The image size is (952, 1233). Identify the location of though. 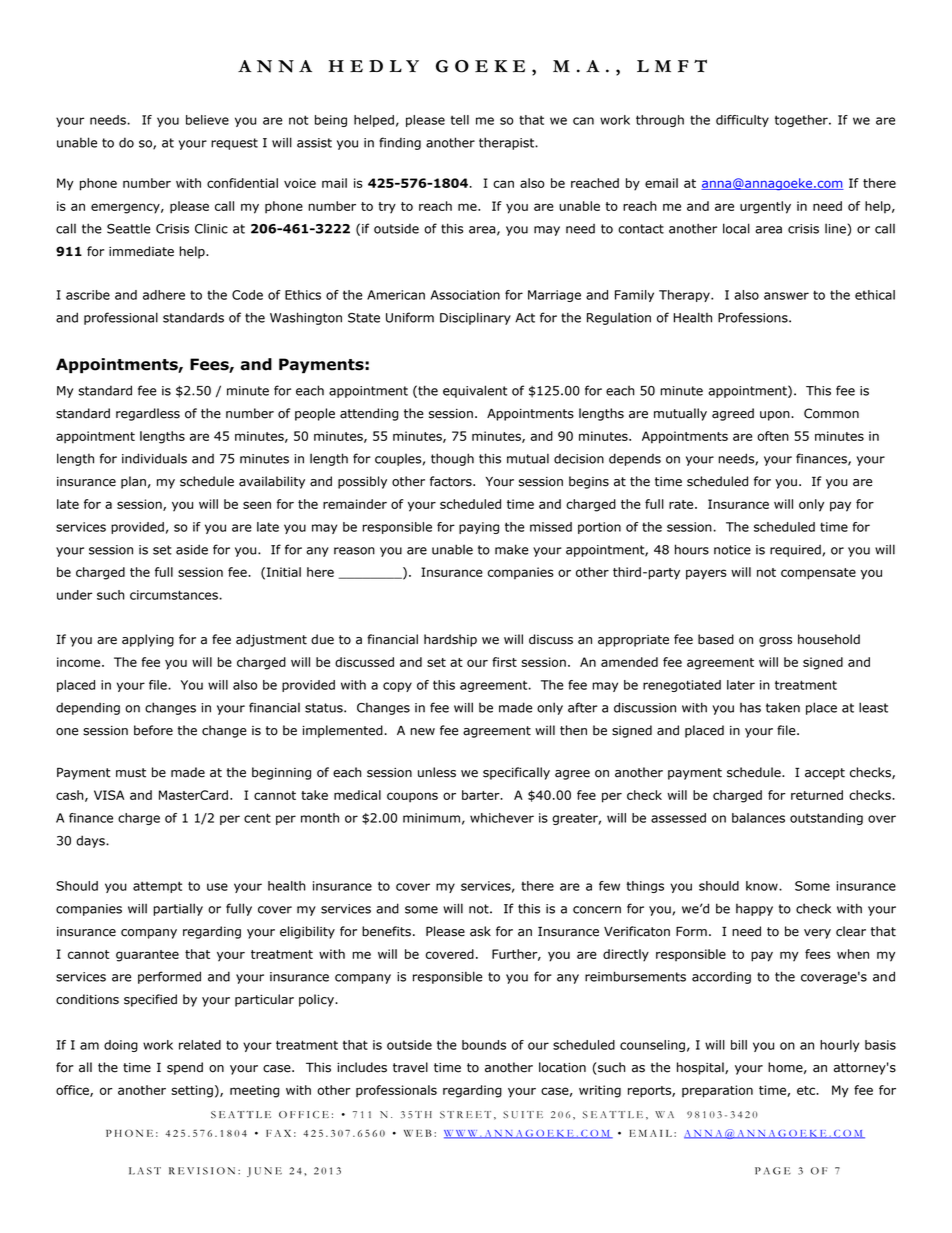
(452, 459).
